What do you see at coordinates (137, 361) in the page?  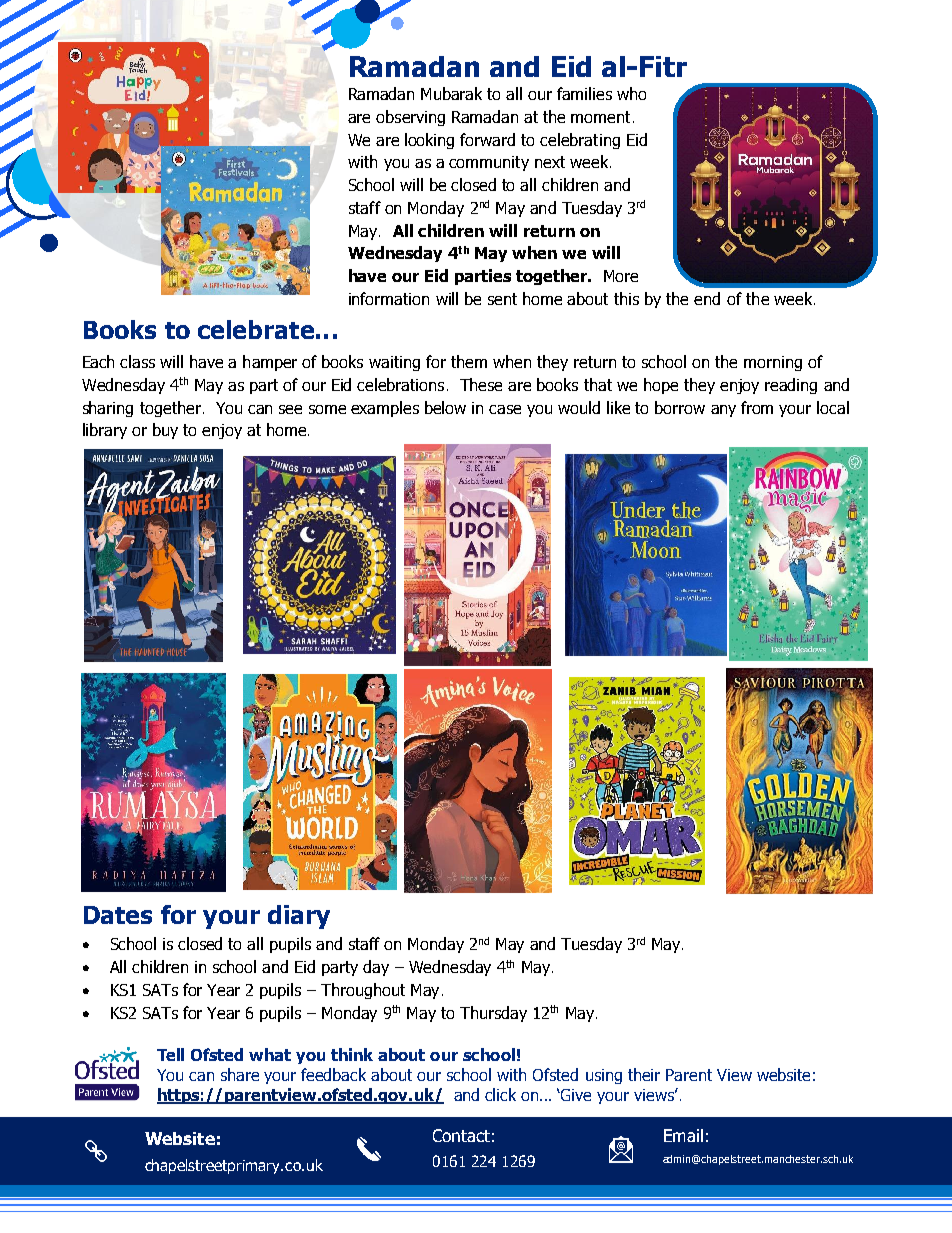 I see `class` at bounding box center [137, 361].
